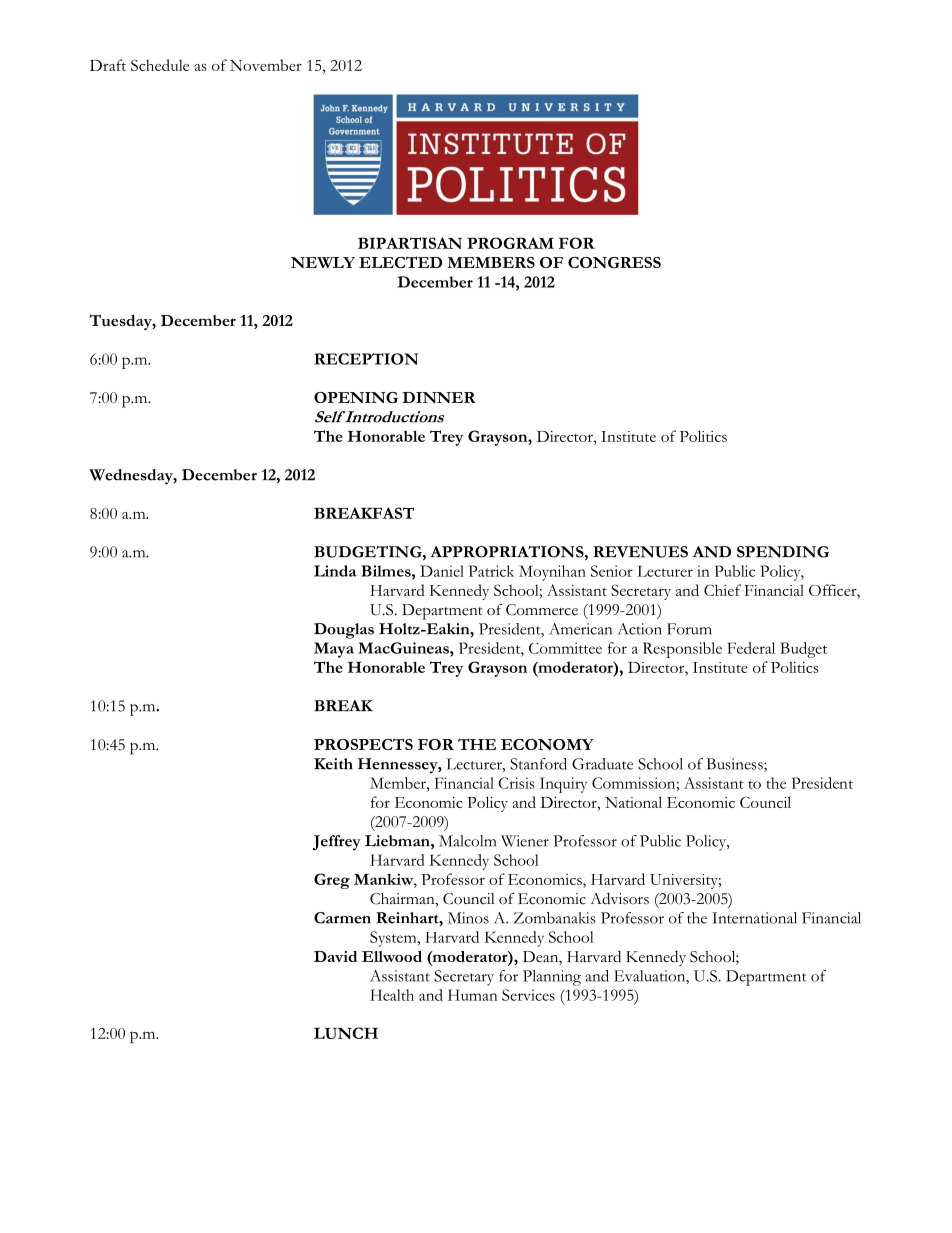  Describe the element at coordinates (266, 65) in the screenshot. I see `November` at that location.
